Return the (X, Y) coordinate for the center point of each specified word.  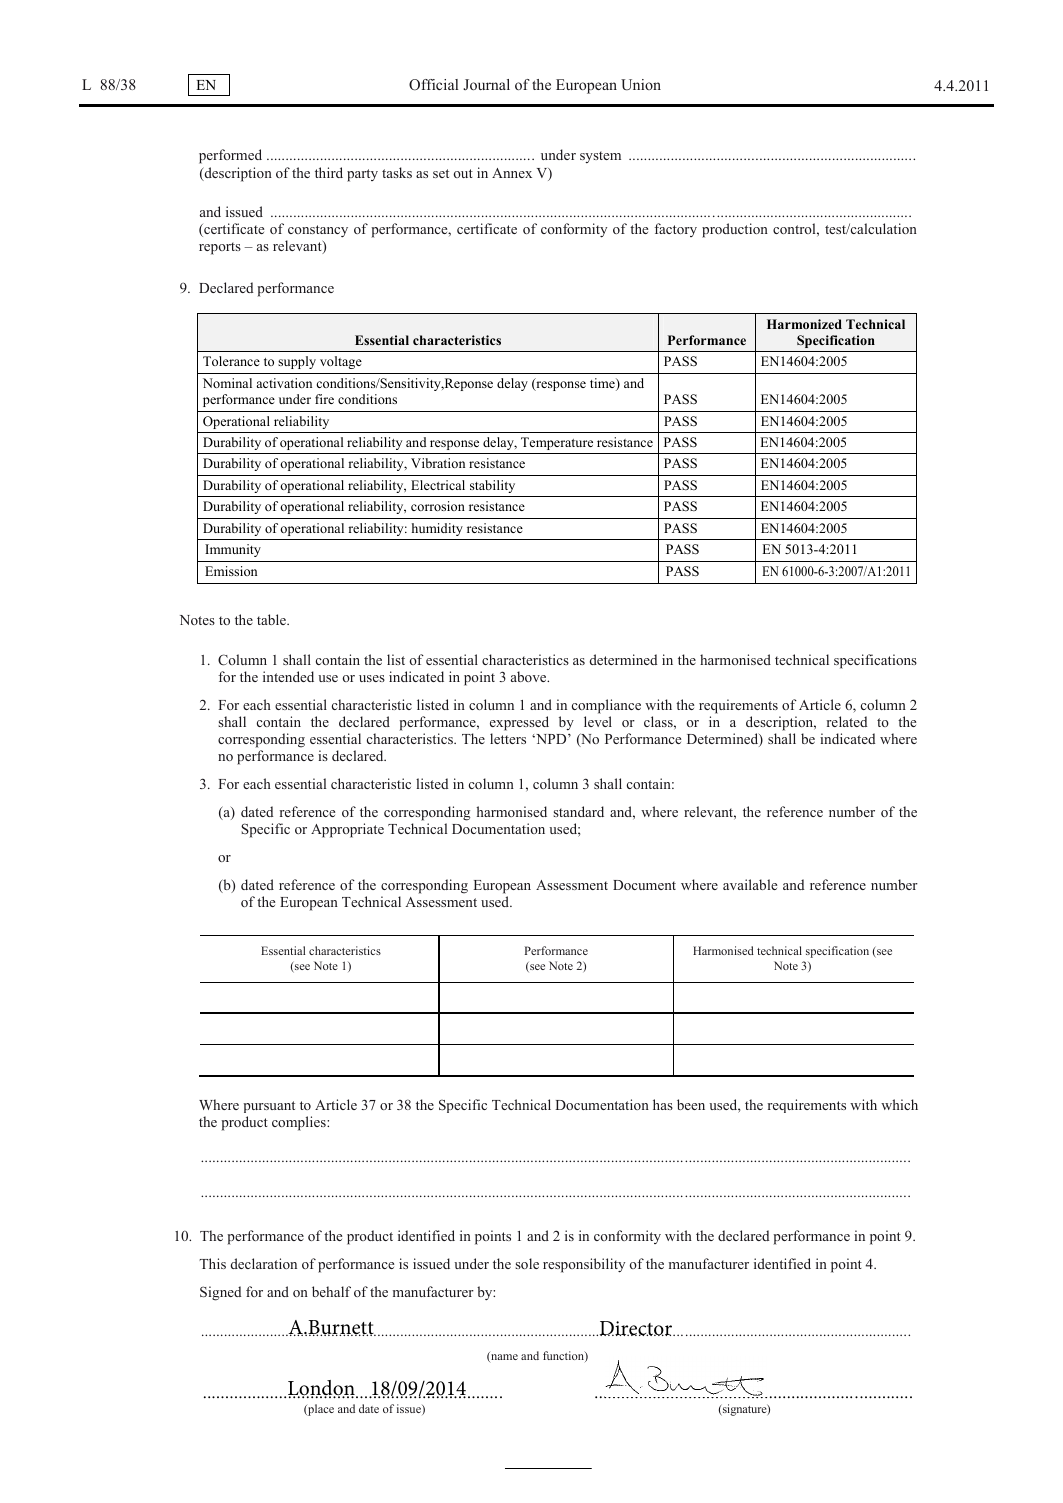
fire (324, 399)
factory (675, 230)
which (899, 1104)
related (847, 721)
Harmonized (804, 324)
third (329, 172)
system (600, 157)
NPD (551, 739)
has (663, 1104)
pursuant (269, 1107)
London (322, 1389)
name (503, 1358)
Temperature (557, 443)
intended (288, 676)
